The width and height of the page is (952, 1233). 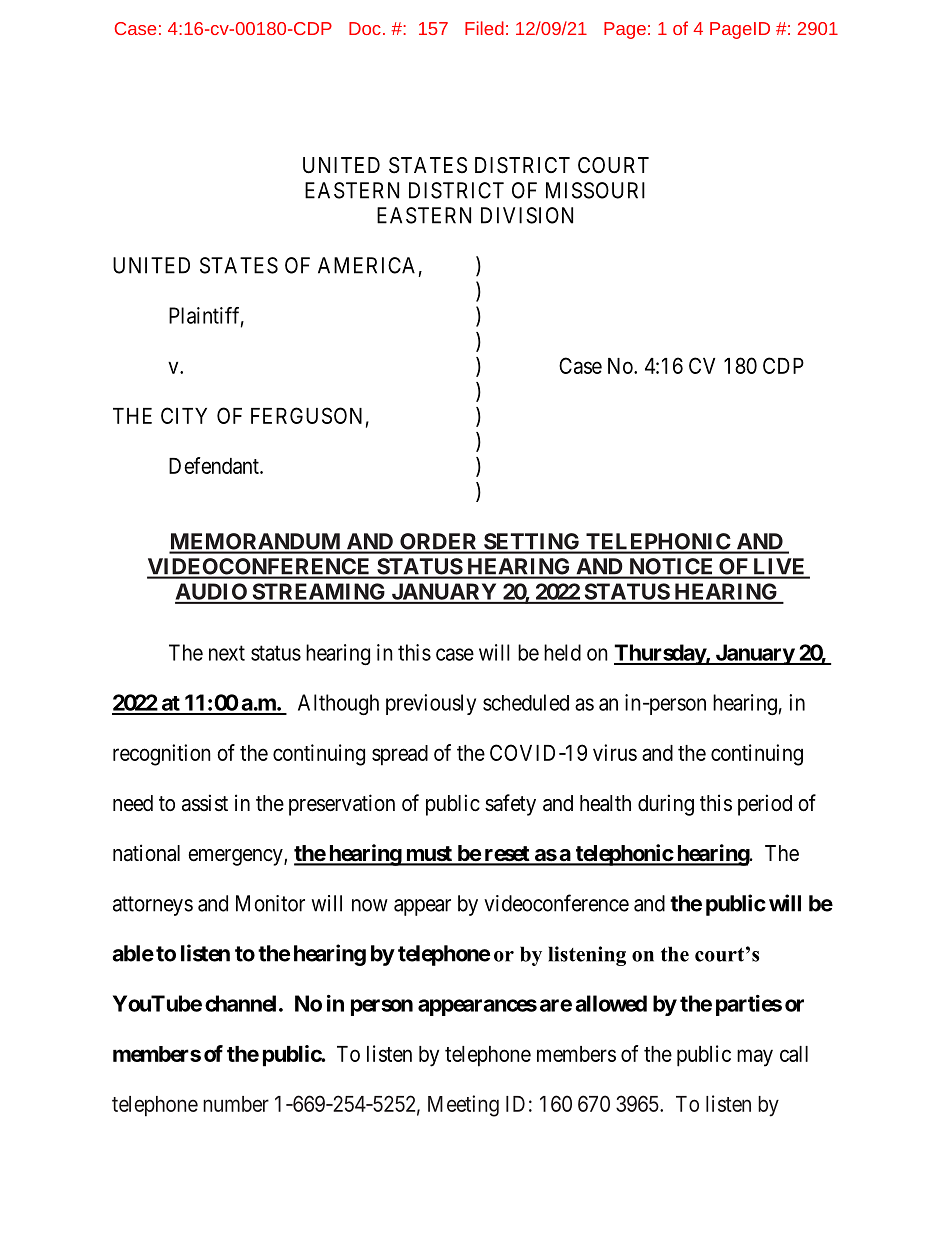 What do you see at coordinates (236, 1104) in the page?
I see `number` at bounding box center [236, 1104].
